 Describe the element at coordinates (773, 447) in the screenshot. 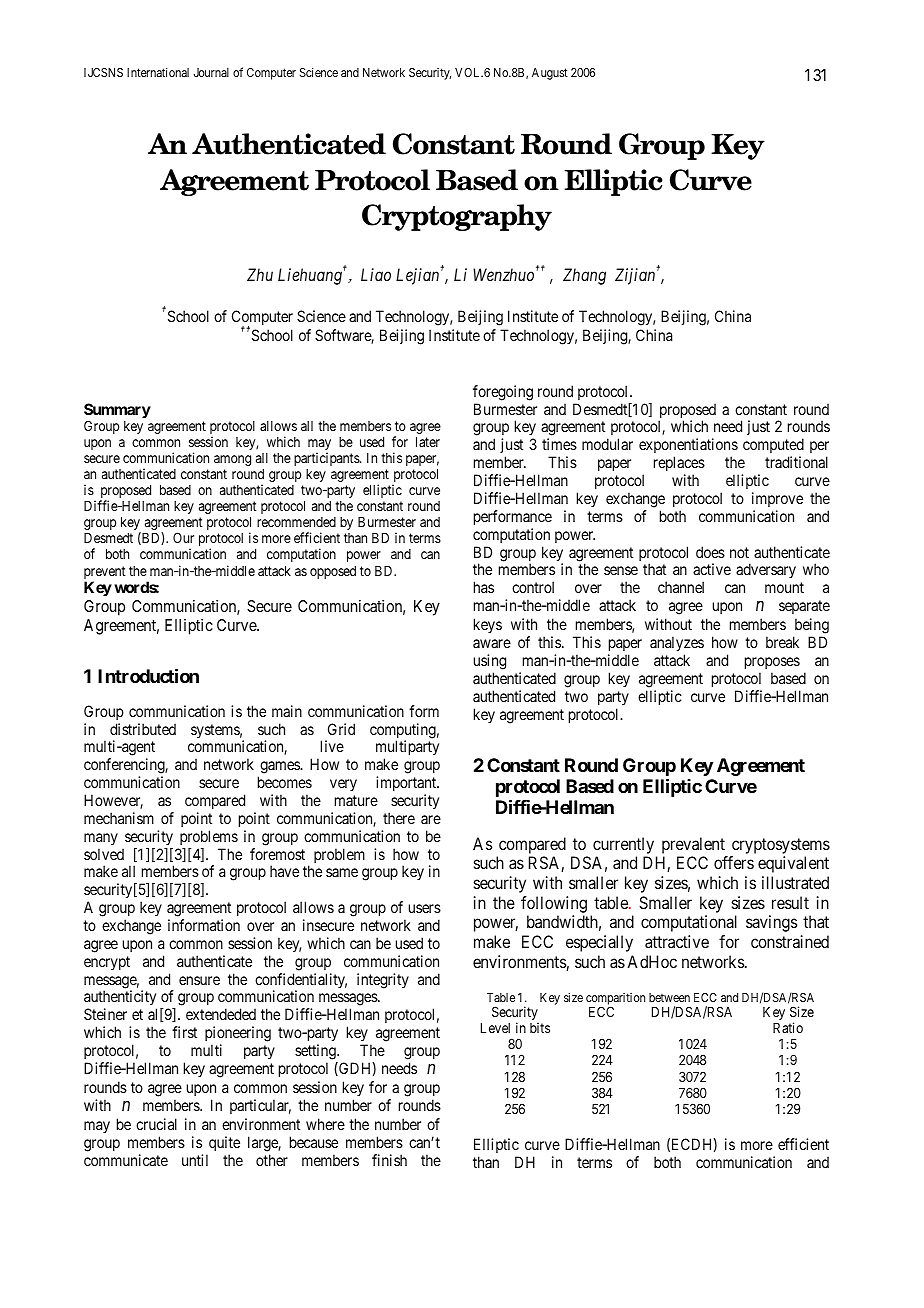

I see `computed` at that location.
